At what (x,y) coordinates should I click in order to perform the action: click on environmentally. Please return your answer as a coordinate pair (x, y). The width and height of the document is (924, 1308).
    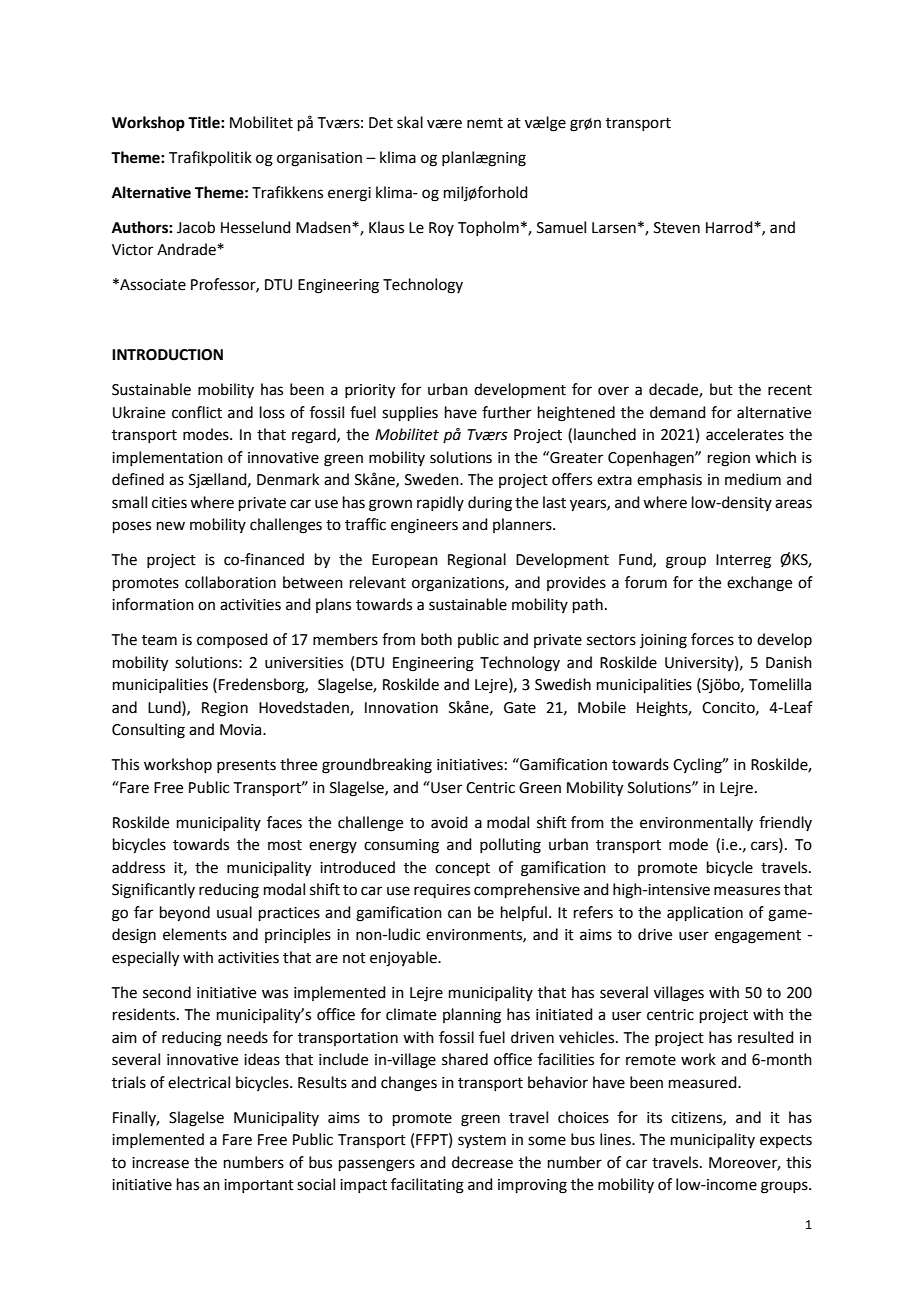
    Looking at the image, I should click on (696, 823).
